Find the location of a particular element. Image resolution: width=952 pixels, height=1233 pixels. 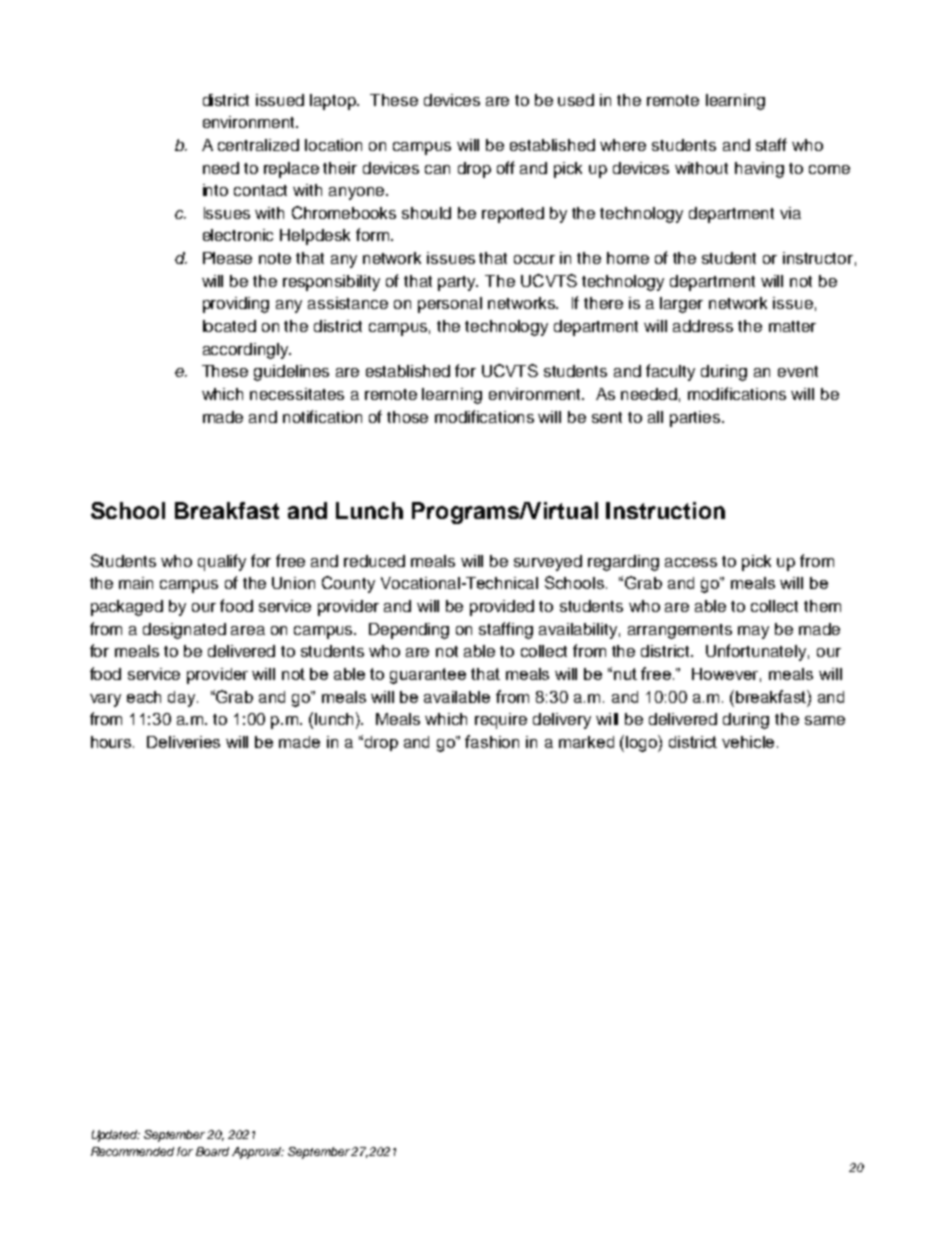

can is located at coordinates (437, 169).
